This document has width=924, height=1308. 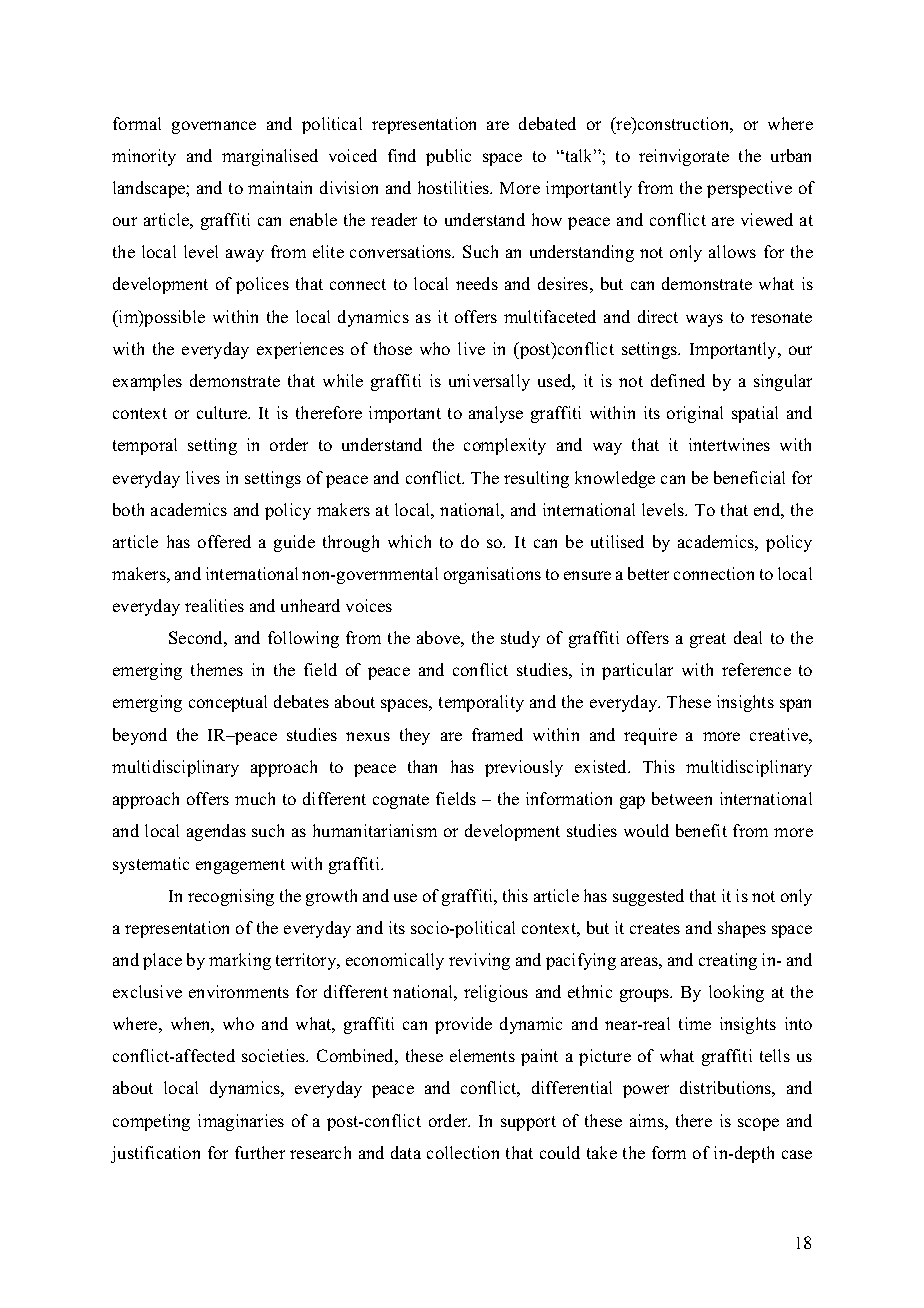 What do you see at coordinates (463, 1152) in the document?
I see `collection` at bounding box center [463, 1152].
